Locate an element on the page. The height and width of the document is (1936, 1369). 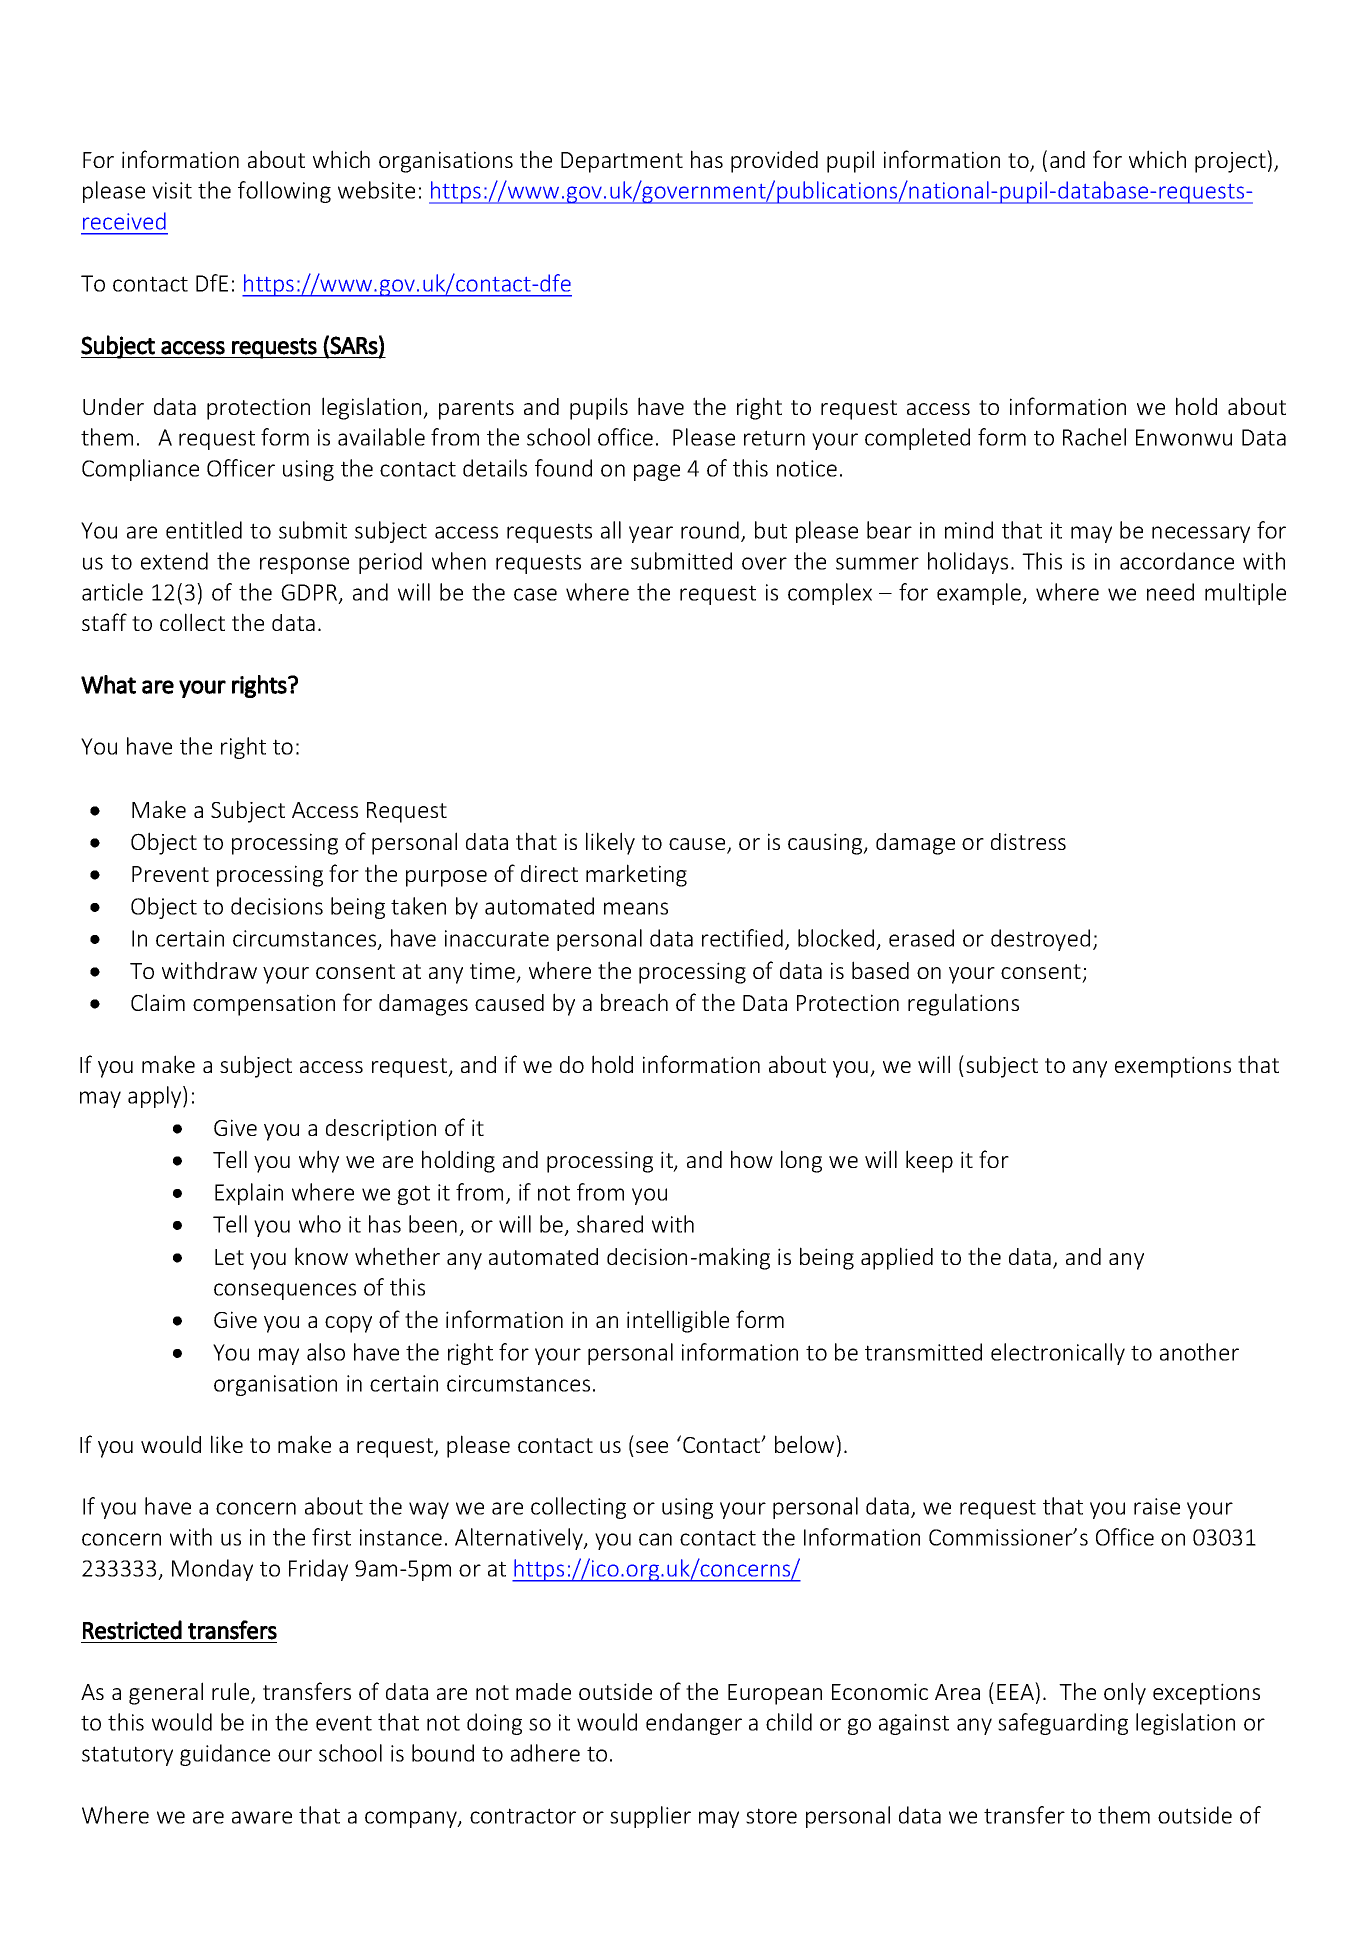
breach is located at coordinates (634, 1002).
